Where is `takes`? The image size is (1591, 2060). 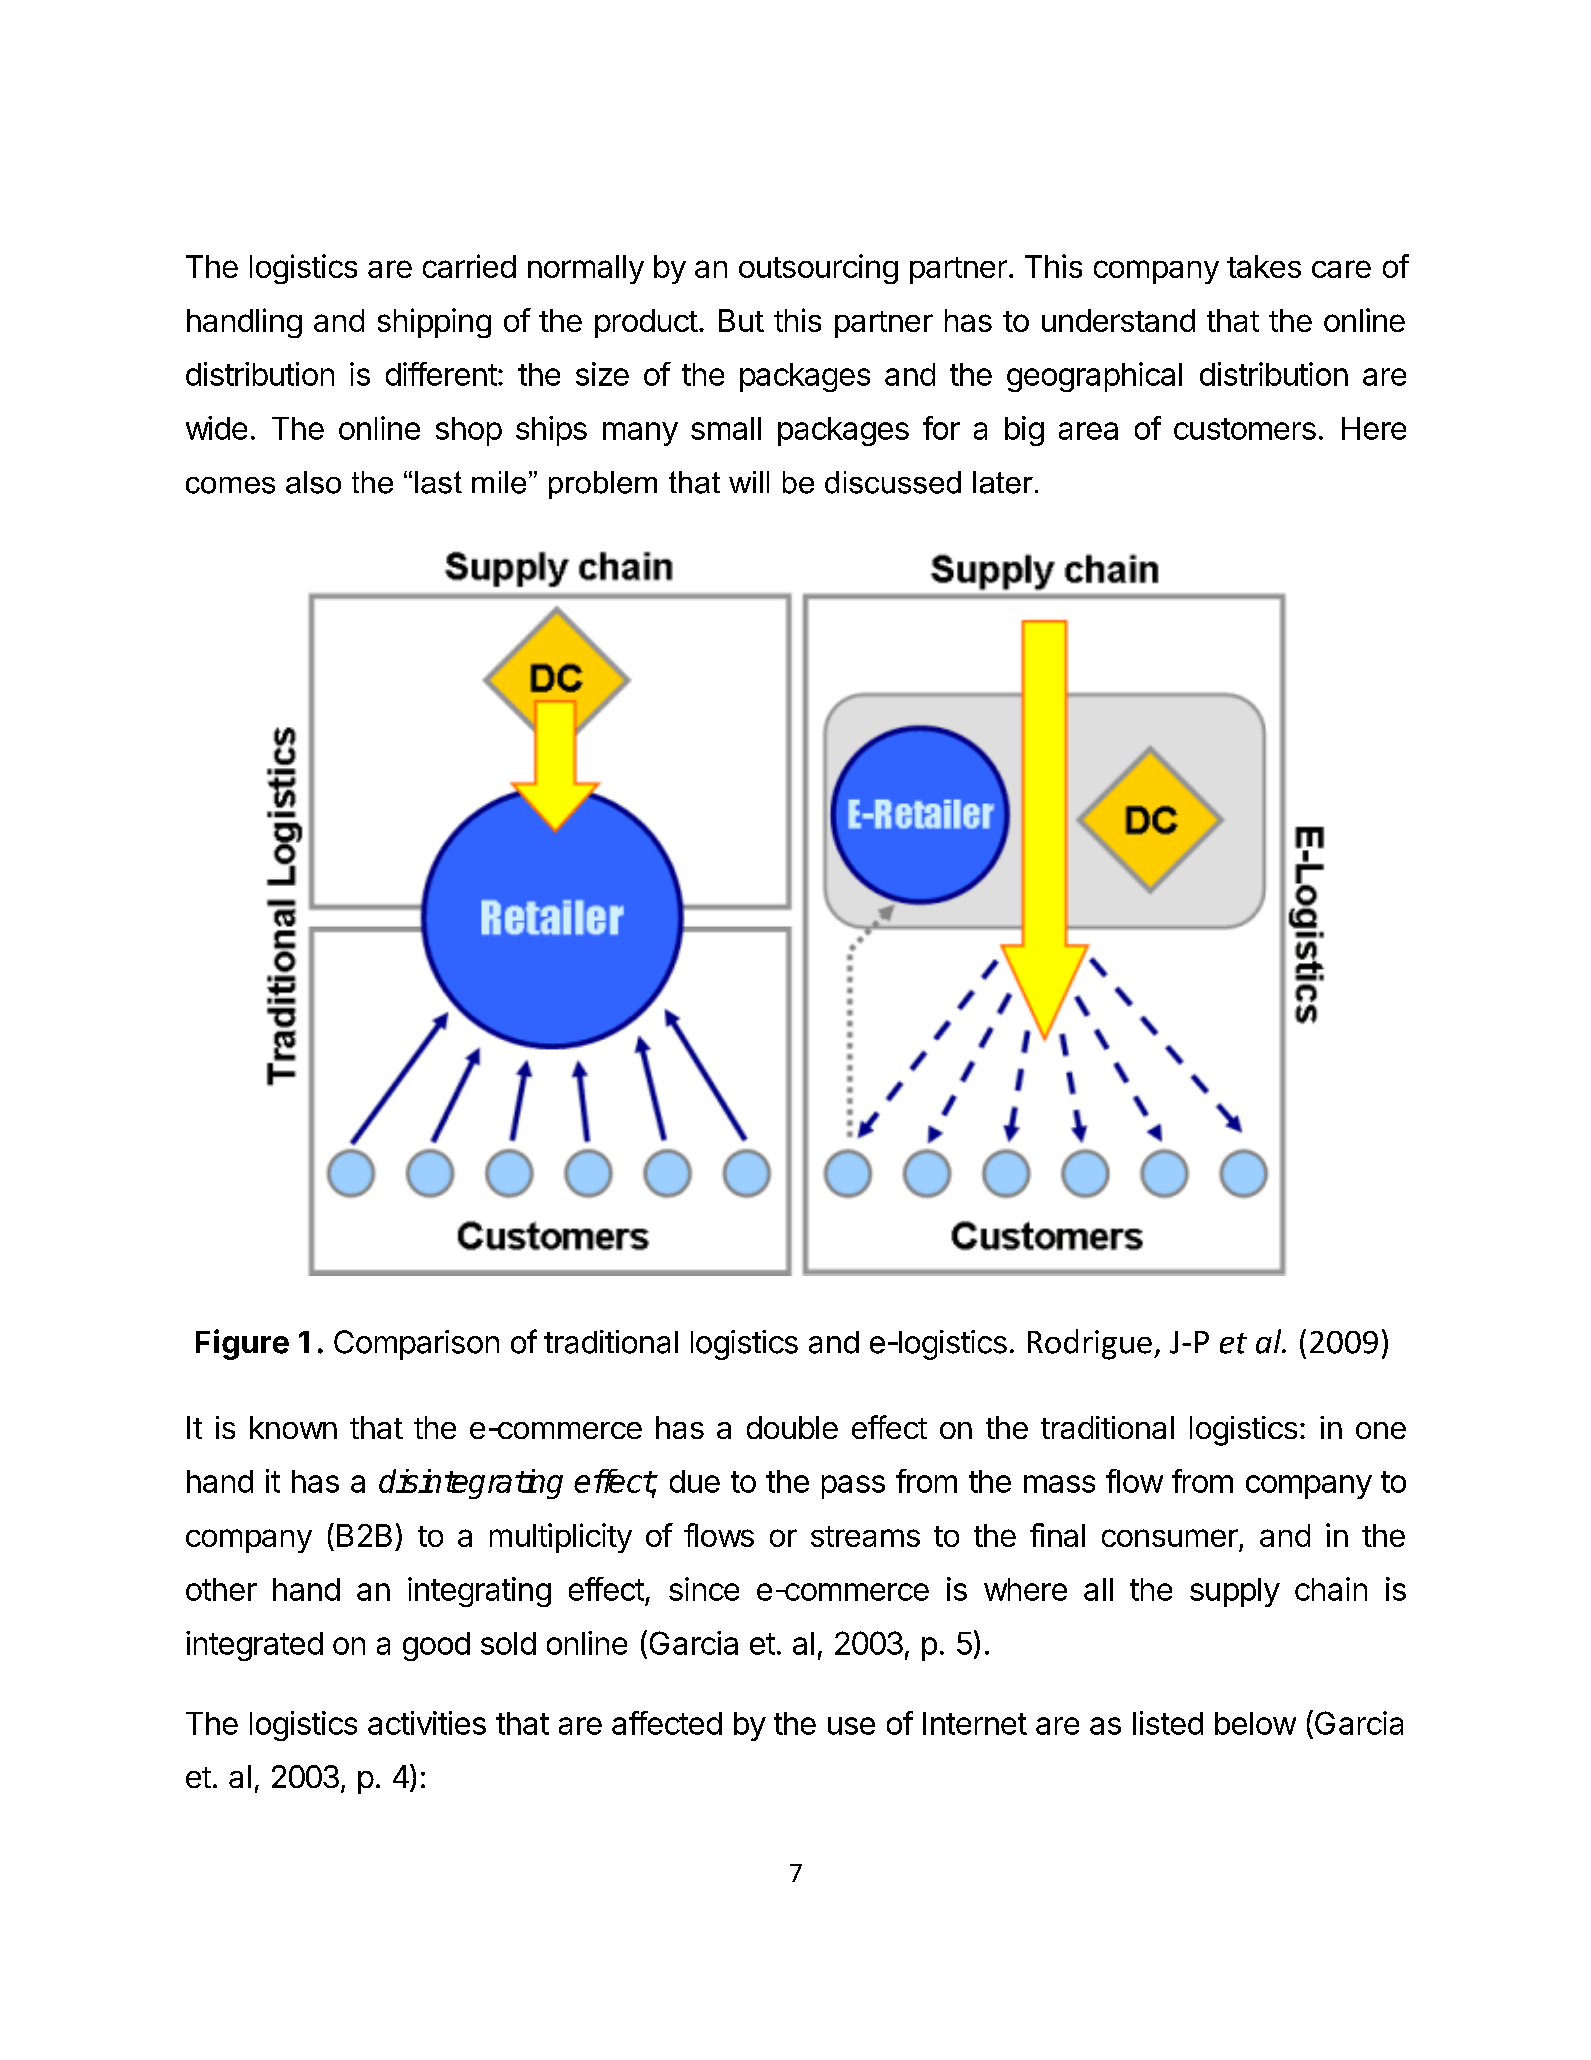
takes is located at coordinates (1264, 266).
